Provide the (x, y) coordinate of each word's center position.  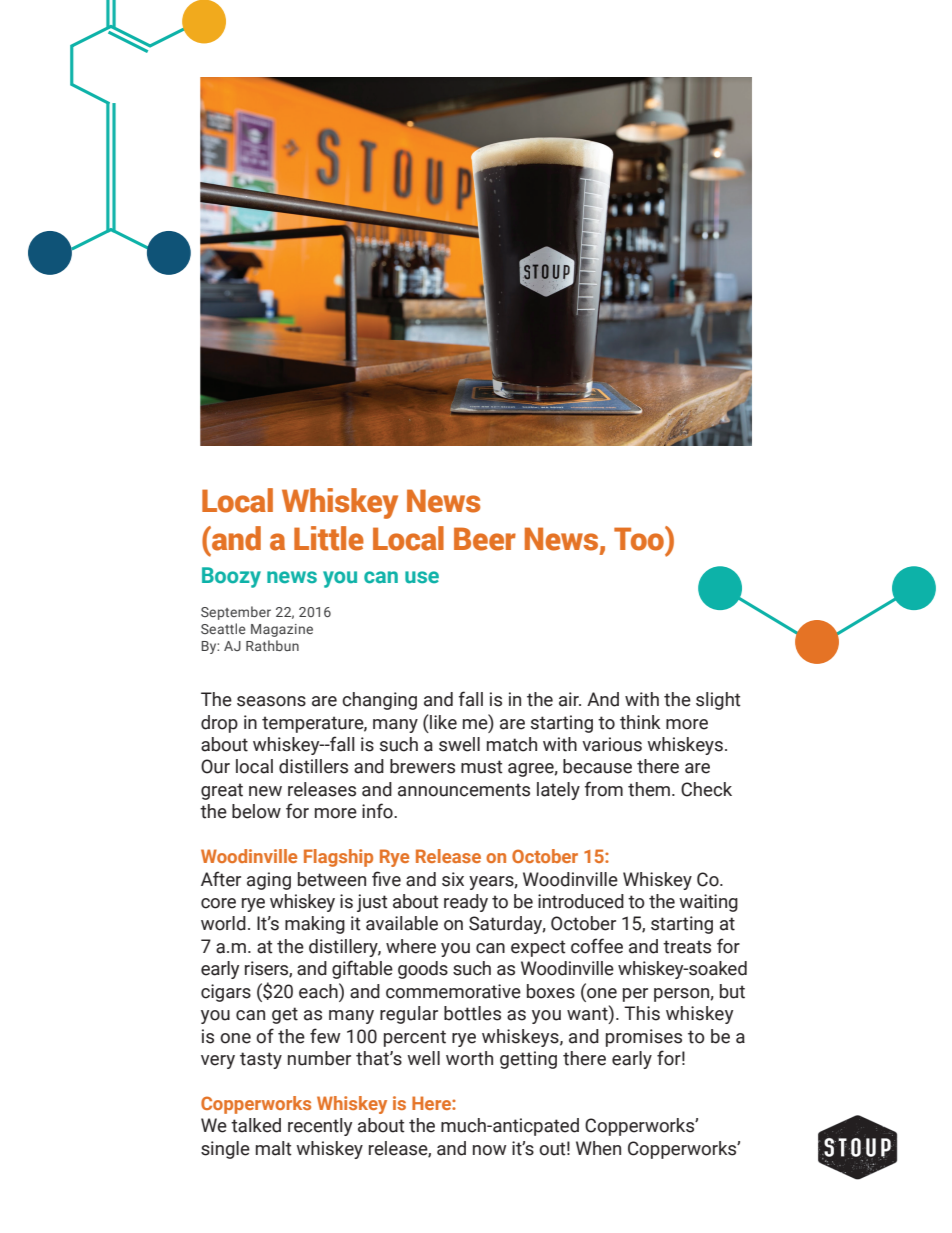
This (642, 1013)
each (319, 991)
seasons (271, 701)
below (256, 811)
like (443, 722)
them (649, 789)
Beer (485, 539)
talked (256, 1125)
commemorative (453, 991)
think (640, 722)
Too (640, 538)
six (453, 879)
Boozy (231, 577)
